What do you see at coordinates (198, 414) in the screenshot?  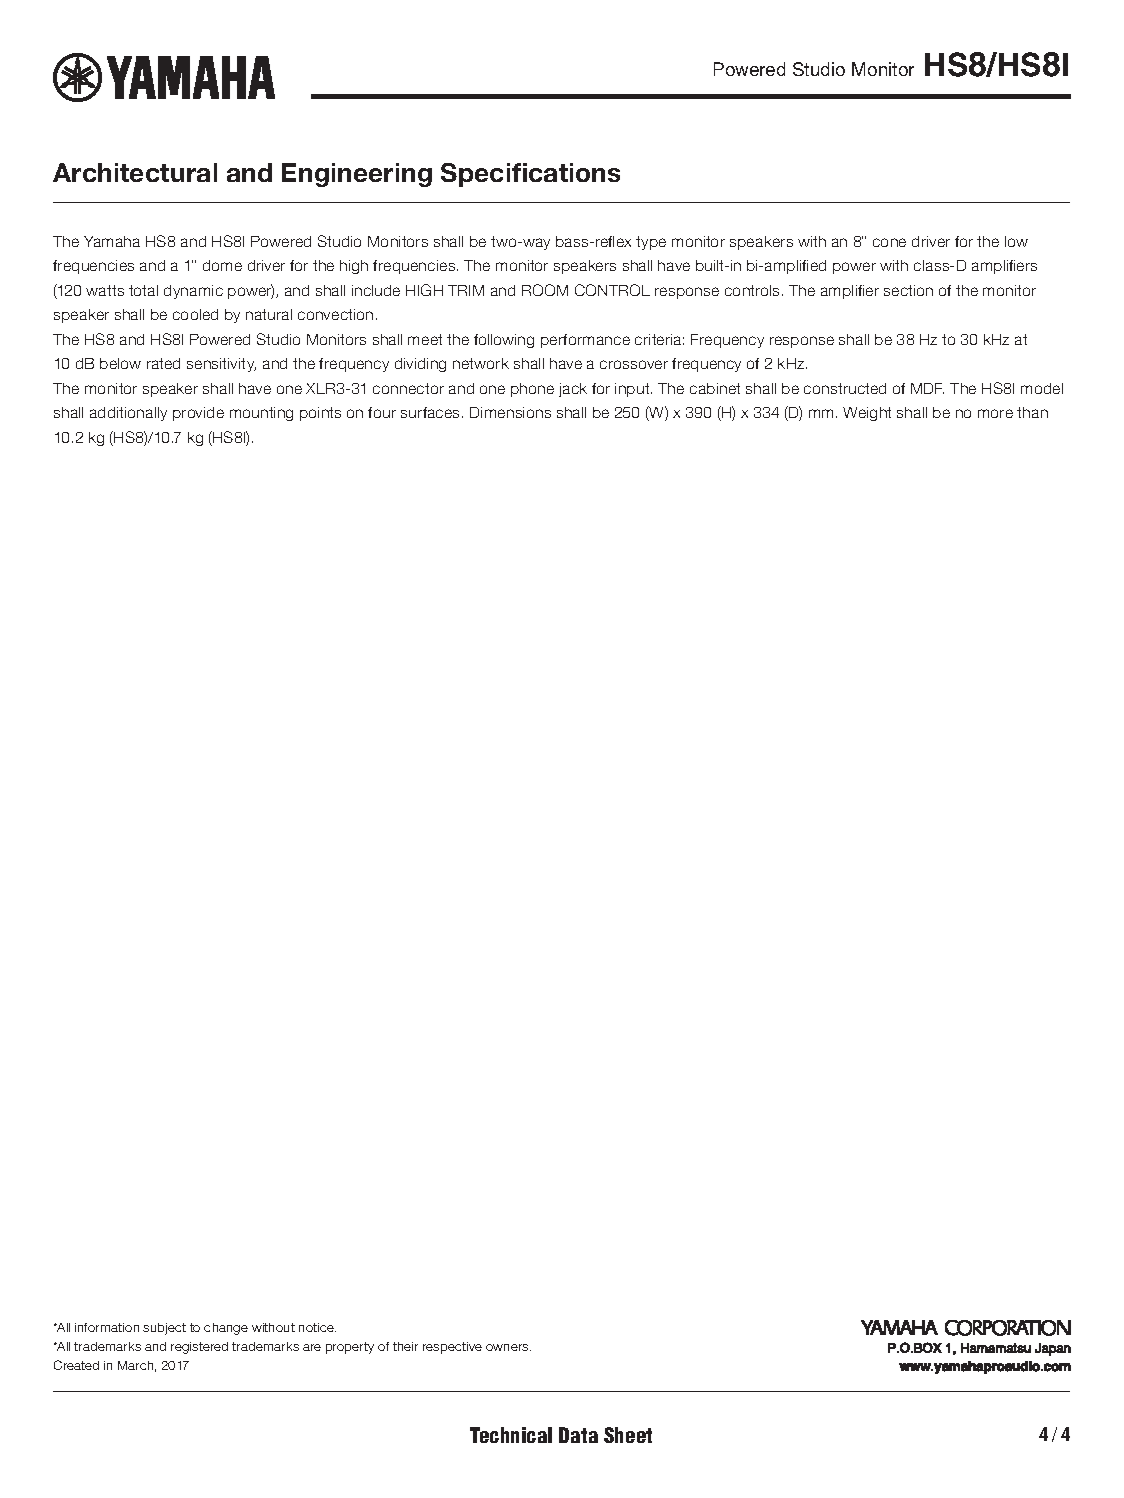 I see `provide` at bounding box center [198, 414].
